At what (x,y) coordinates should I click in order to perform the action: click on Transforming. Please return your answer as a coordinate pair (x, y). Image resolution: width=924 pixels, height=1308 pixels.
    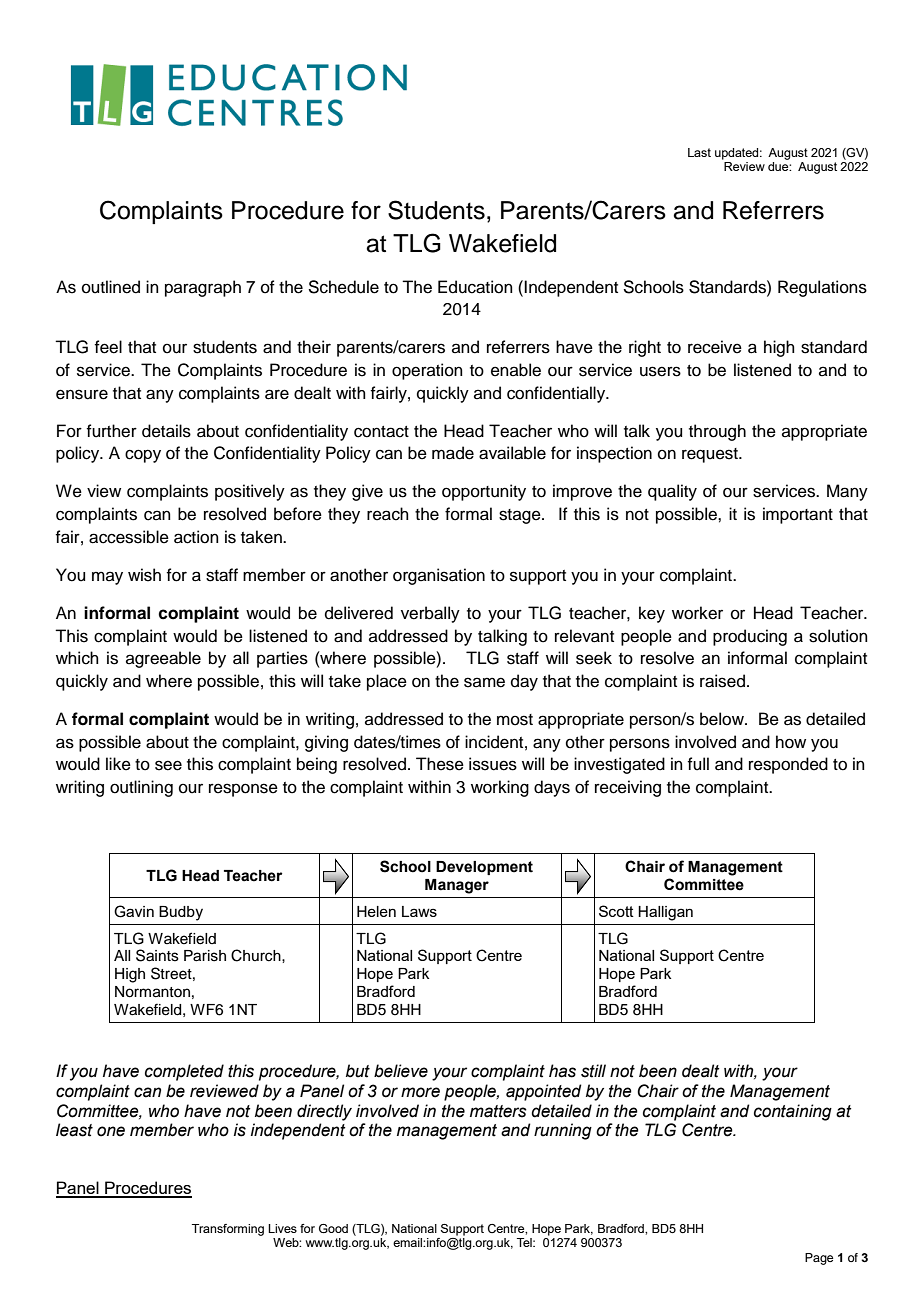
    Looking at the image, I should click on (228, 1230).
